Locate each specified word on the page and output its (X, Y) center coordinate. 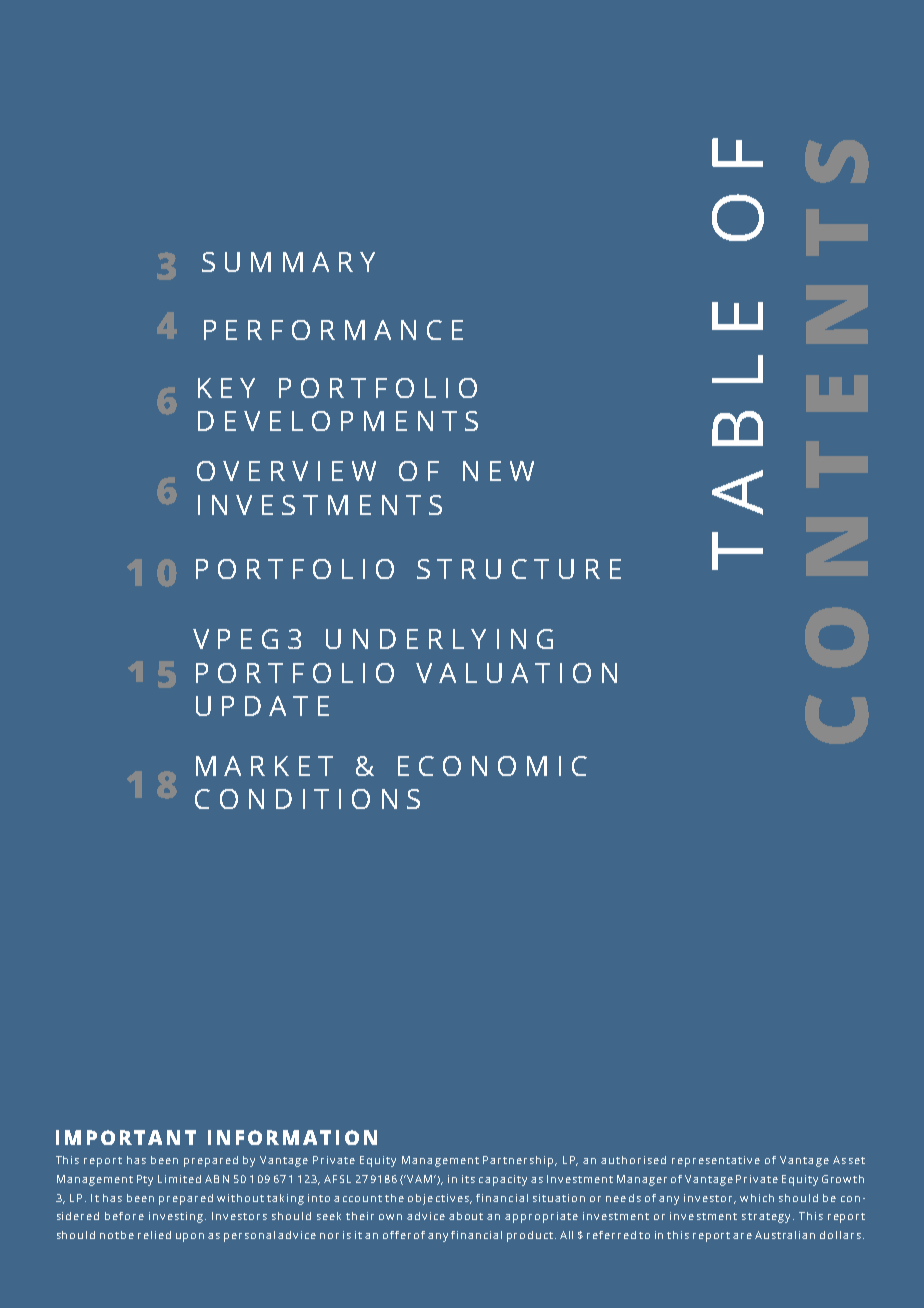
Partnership (520, 1161)
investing (177, 1217)
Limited (179, 1179)
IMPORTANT (126, 1137)
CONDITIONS (307, 799)
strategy (766, 1218)
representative (716, 1161)
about (466, 1216)
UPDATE (262, 706)
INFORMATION (292, 1137)
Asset (849, 1160)
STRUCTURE (519, 569)
